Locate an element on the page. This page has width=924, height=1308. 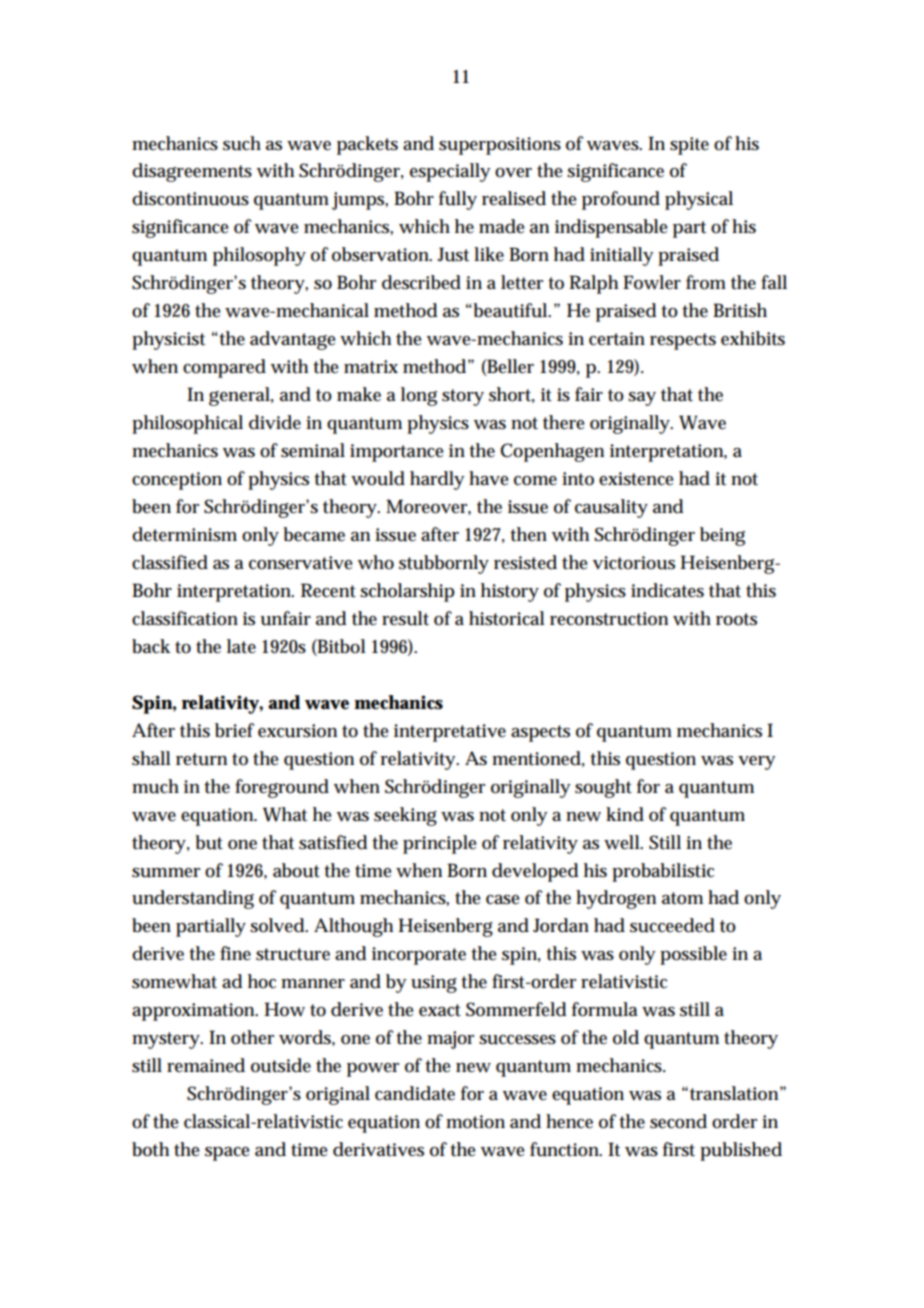
long is located at coordinates (419, 396).
